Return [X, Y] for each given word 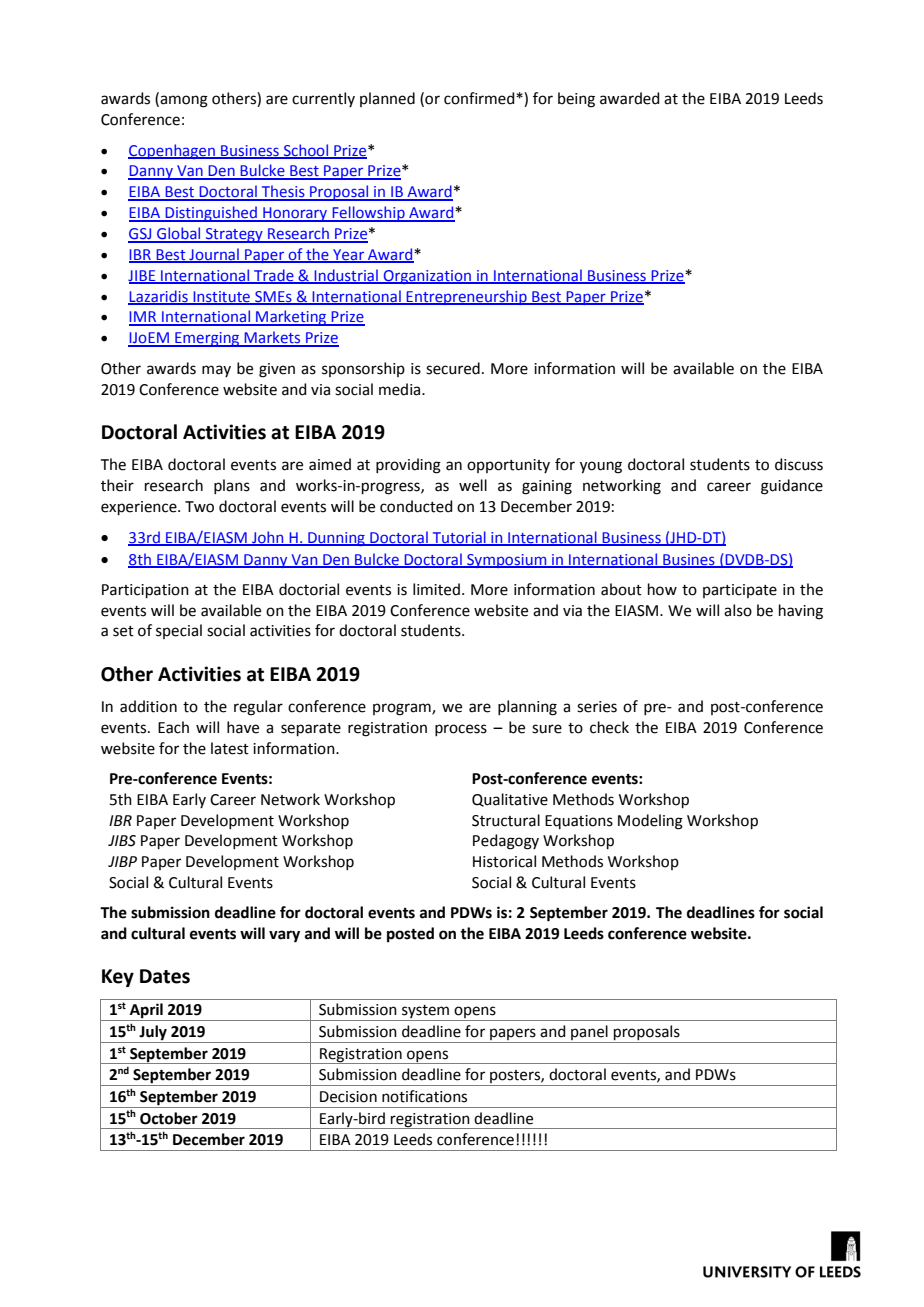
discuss [799, 464]
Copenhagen [172, 151]
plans [232, 486]
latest [230, 748]
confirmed [480, 98]
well [473, 485]
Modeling [650, 822]
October [169, 1118]
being [576, 100]
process [461, 730]
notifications [424, 1096]
